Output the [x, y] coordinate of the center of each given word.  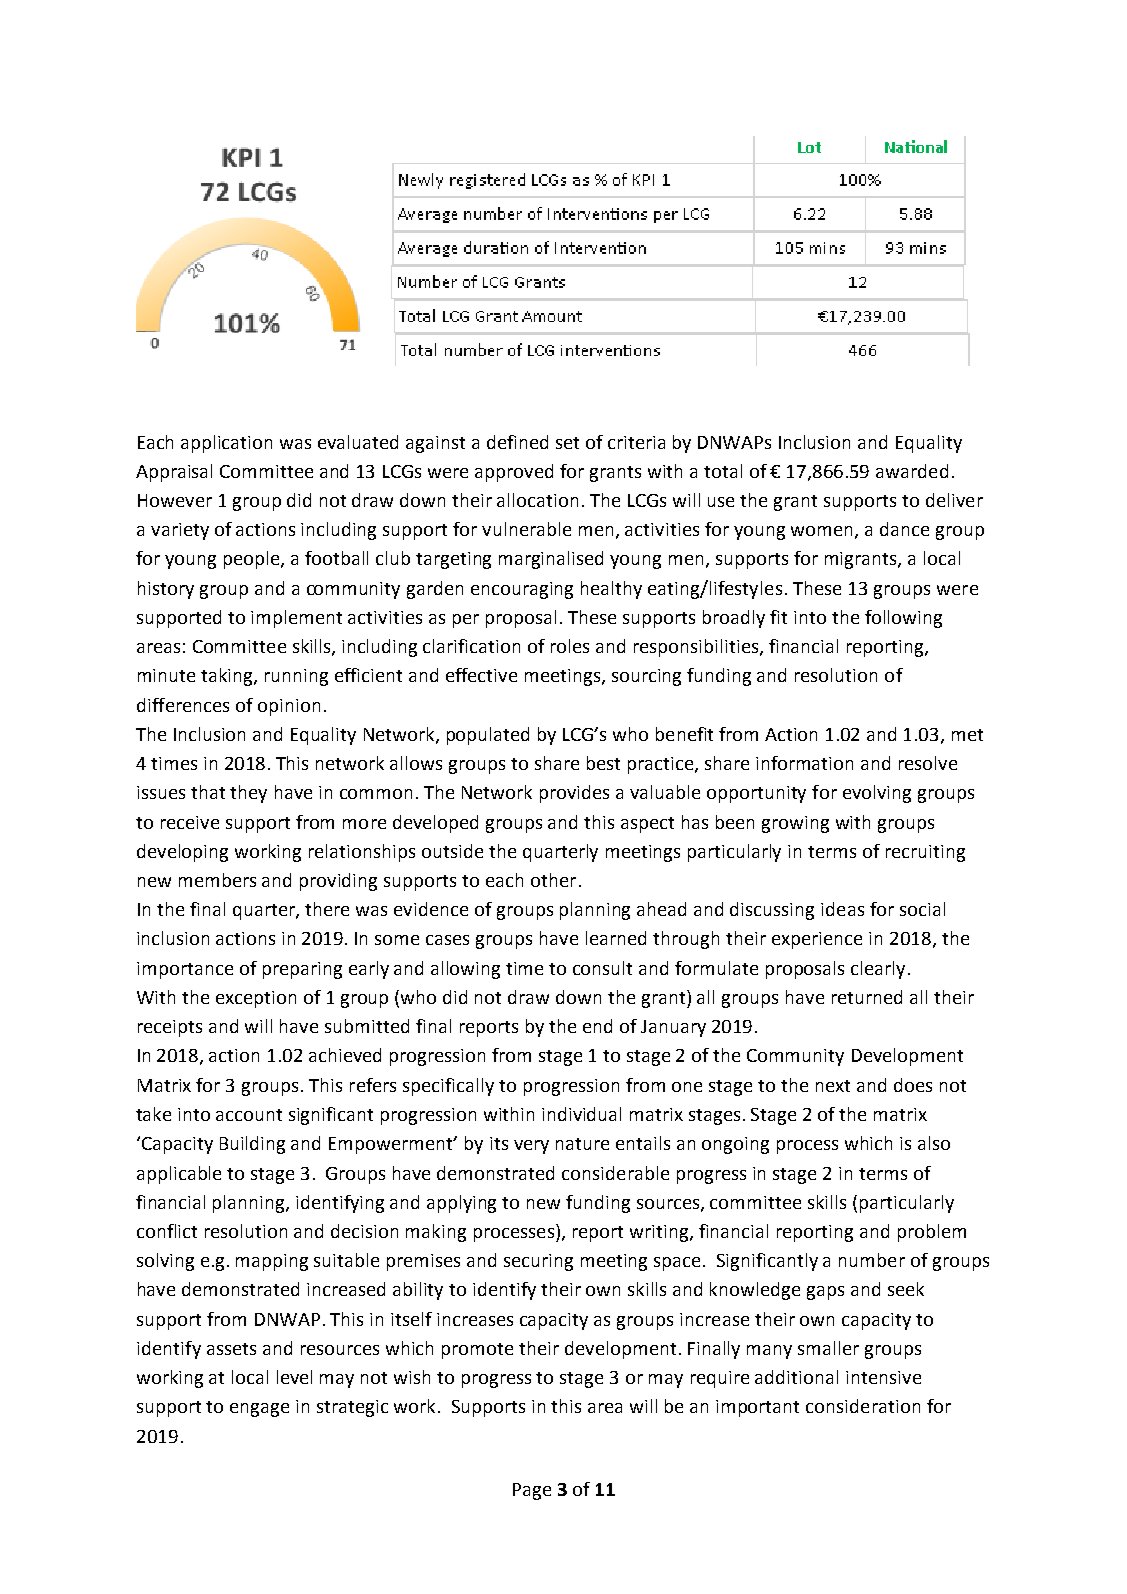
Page [532, 1491]
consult [602, 968]
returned [867, 997]
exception [256, 999]
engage [259, 1410]
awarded [912, 471]
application [226, 444]
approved [514, 473]
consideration [863, 1406]
